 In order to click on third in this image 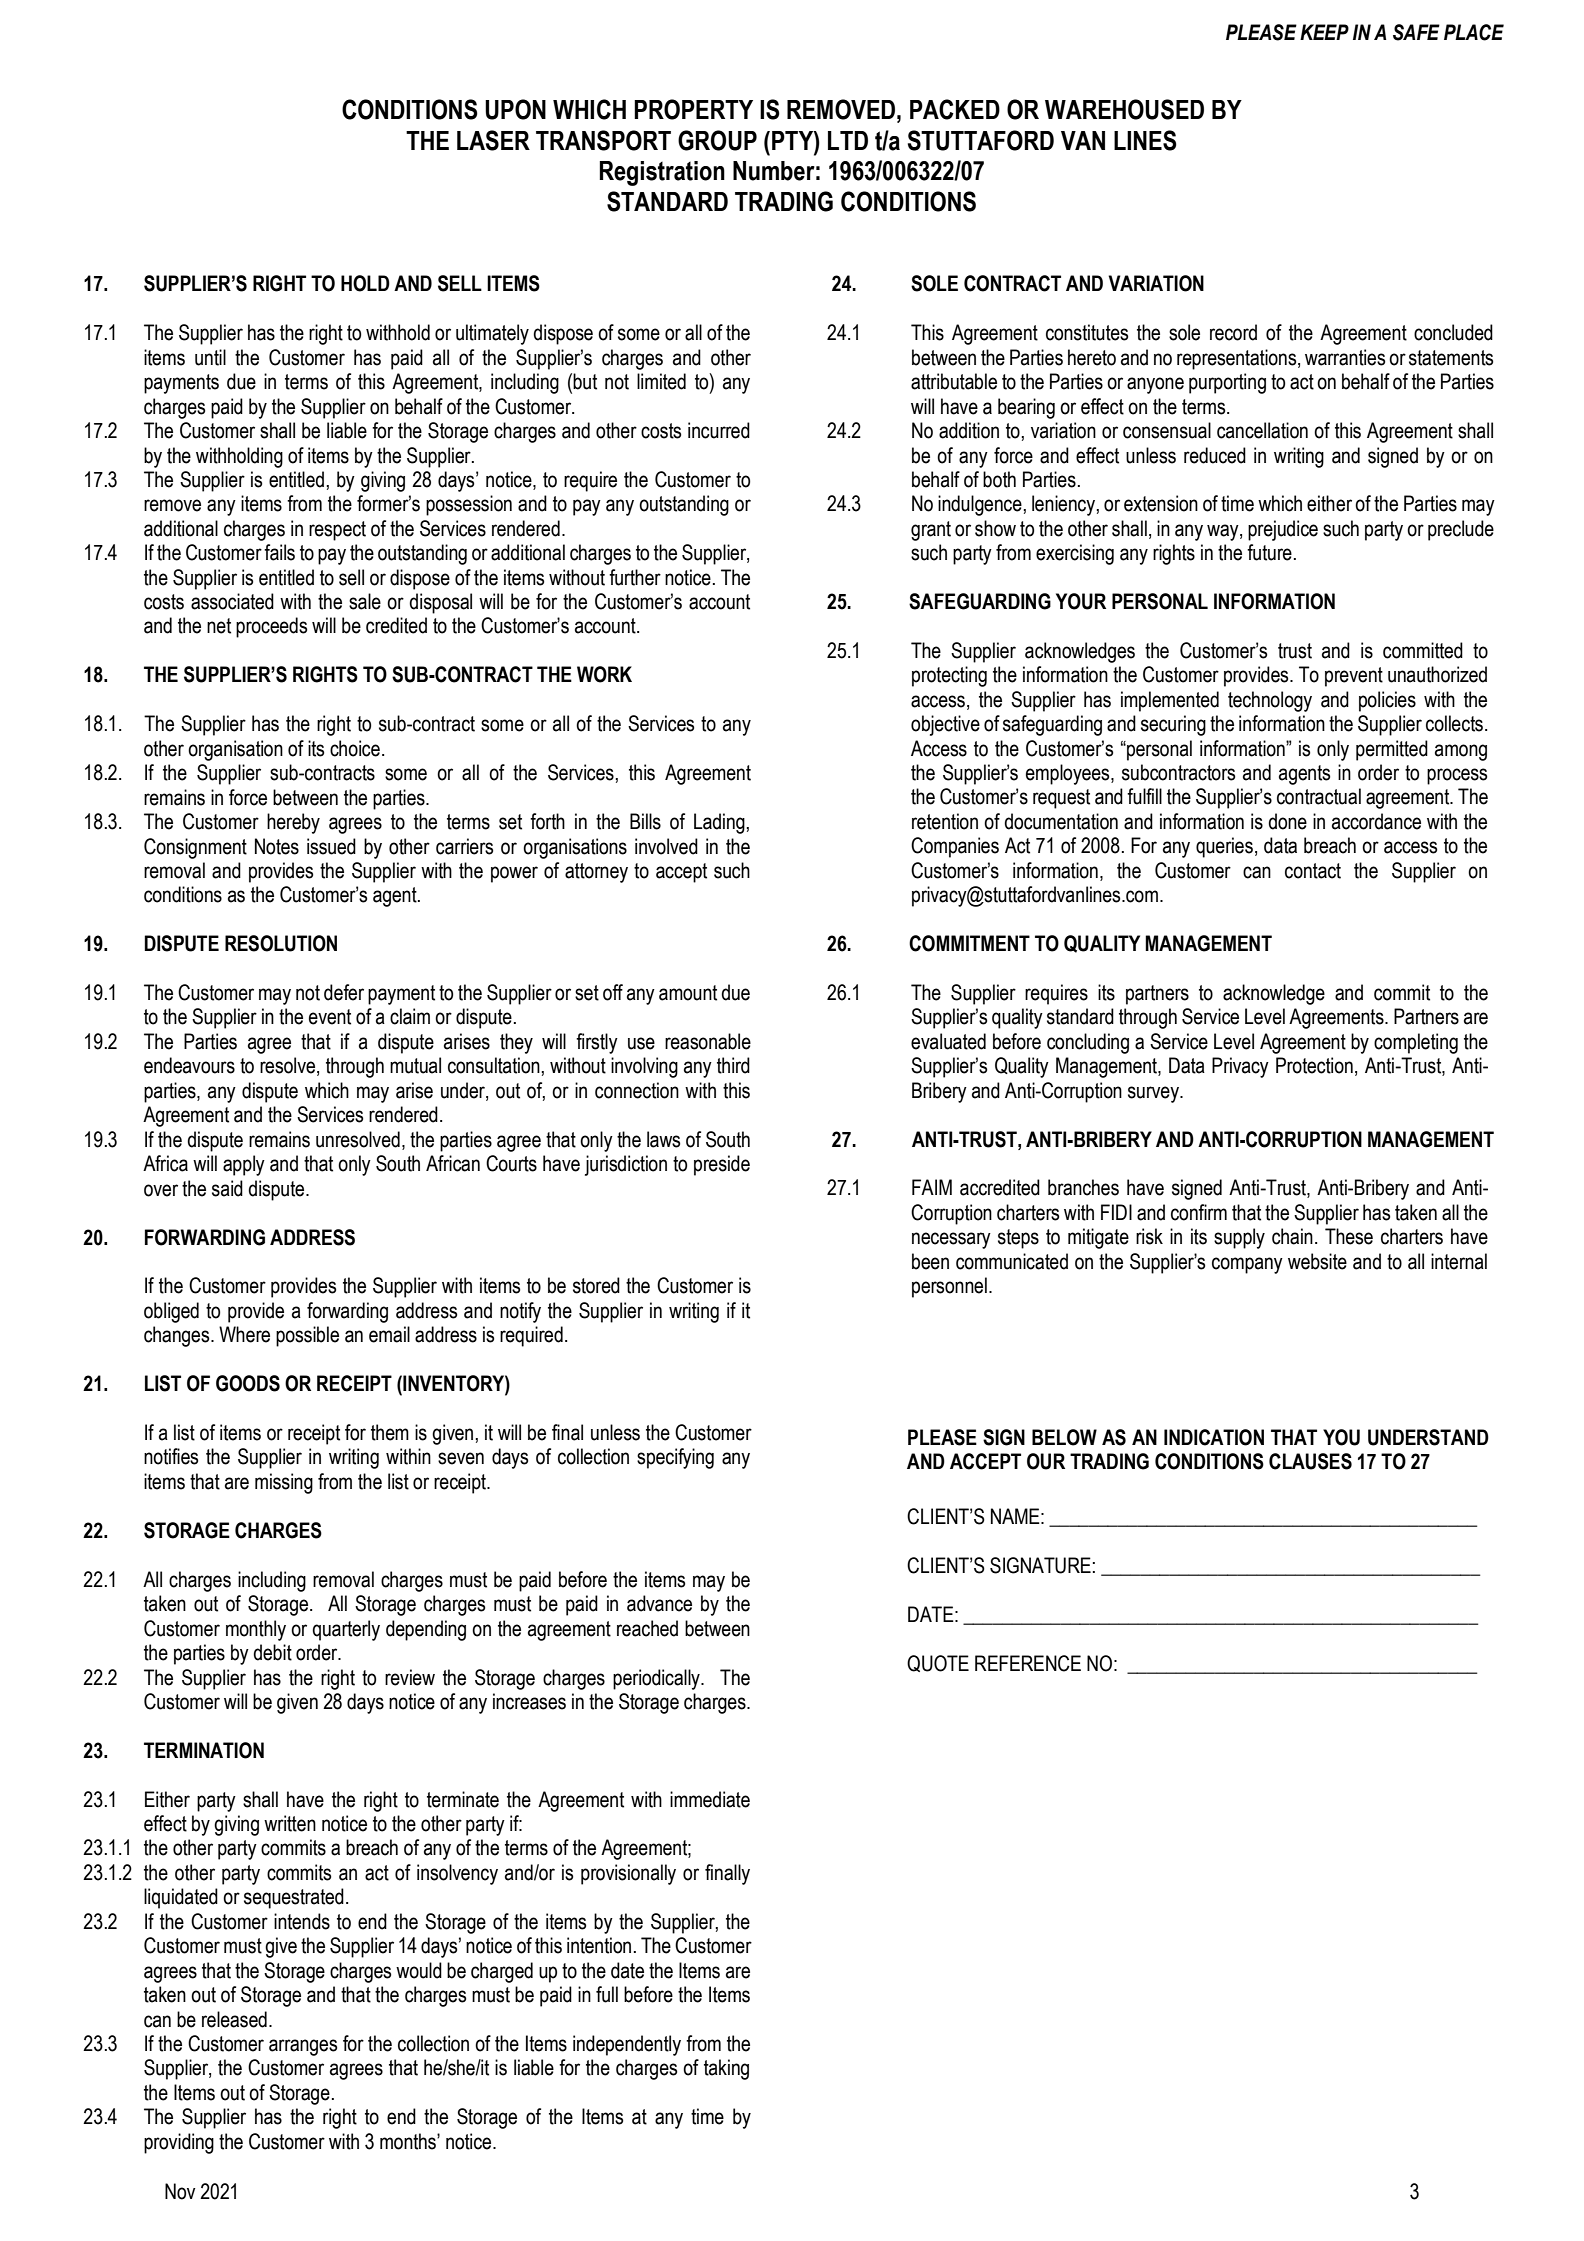, I will do `click(733, 1065)`.
